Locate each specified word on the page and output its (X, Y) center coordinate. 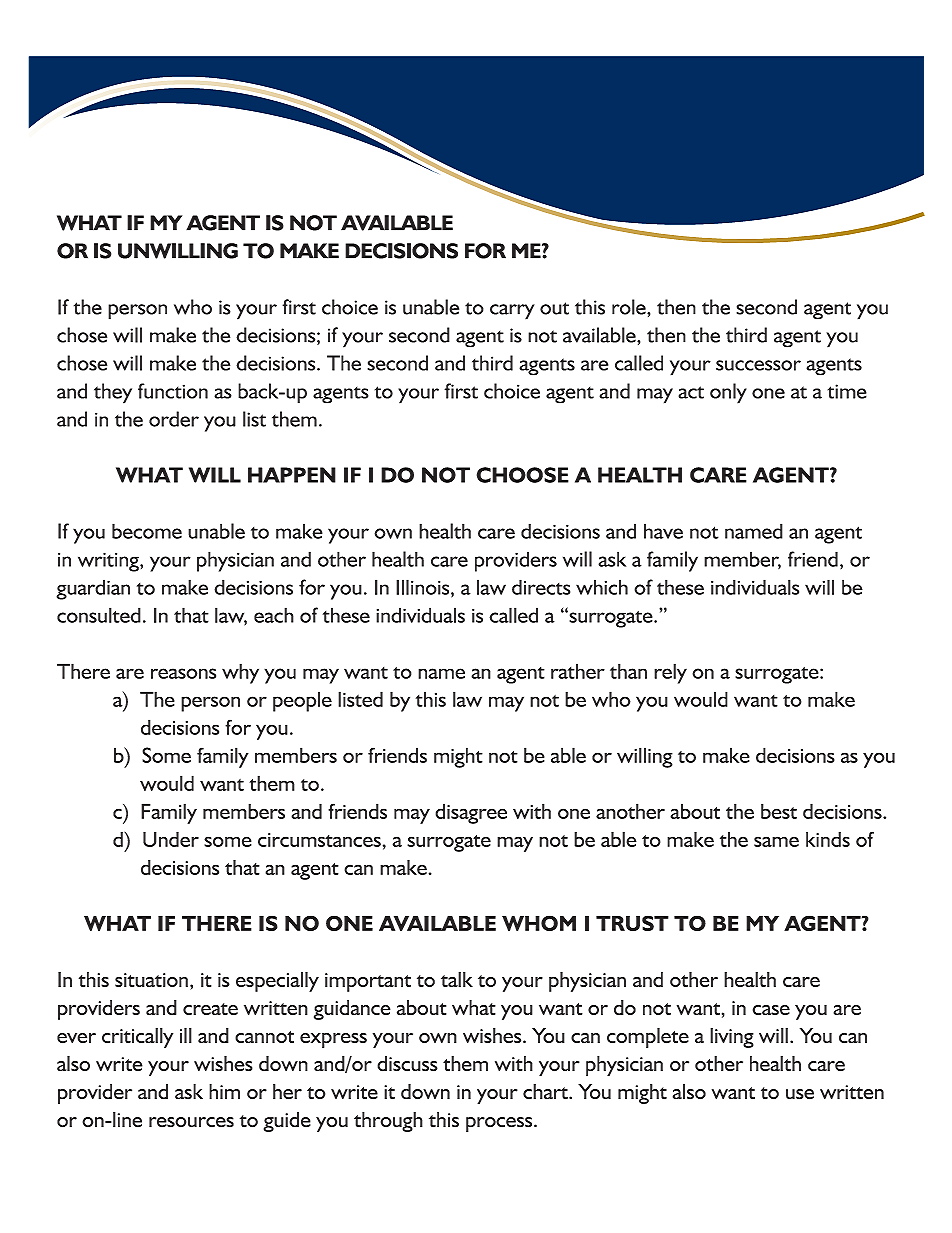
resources (191, 1122)
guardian (93, 589)
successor (758, 365)
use (800, 1094)
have (663, 531)
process (500, 1124)
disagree (471, 813)
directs (541, 587)
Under (171, 839)
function (173, 391)
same (776, 841)
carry (512, 312)
